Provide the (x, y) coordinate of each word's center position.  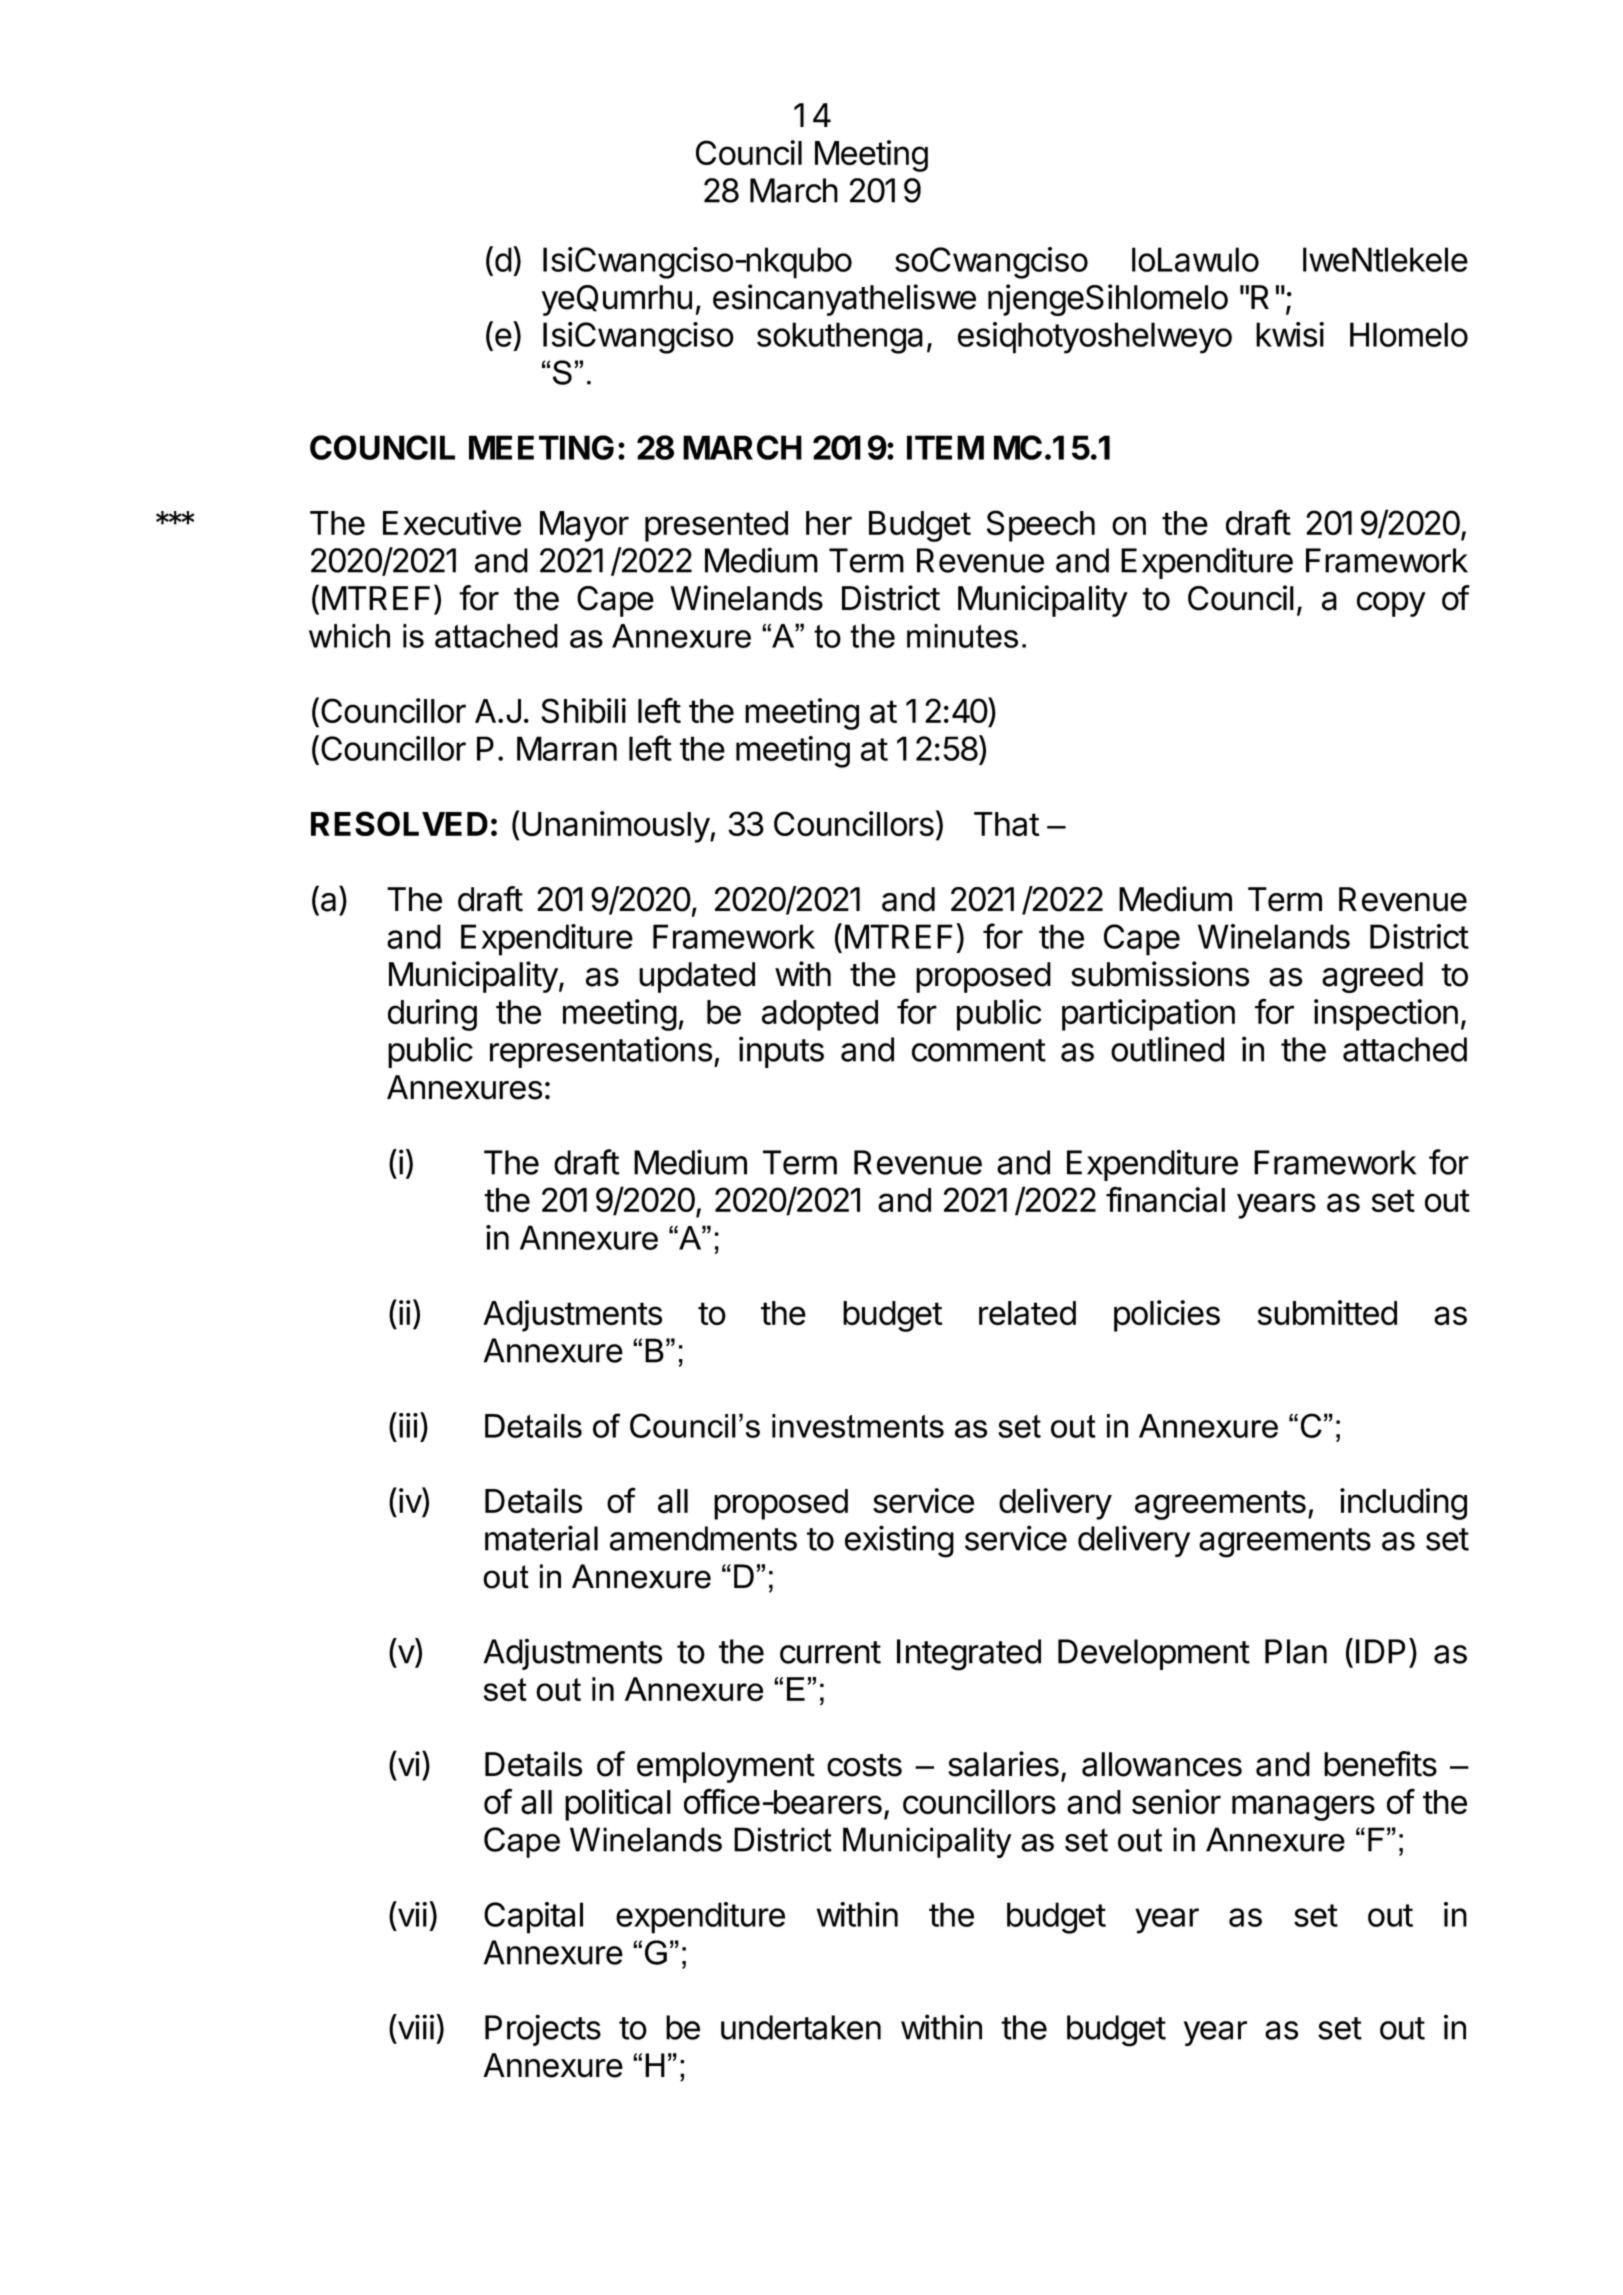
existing (899, 1541)
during (432, 1015)
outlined (1167, 1049)
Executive (452, 523)
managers (1303, 1808)
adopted (820, 1015)
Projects (543, 2030)
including (1403, 1504)
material (541, 1538)
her (829, 523)
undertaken (801, 2027)
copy (1391, 604)
